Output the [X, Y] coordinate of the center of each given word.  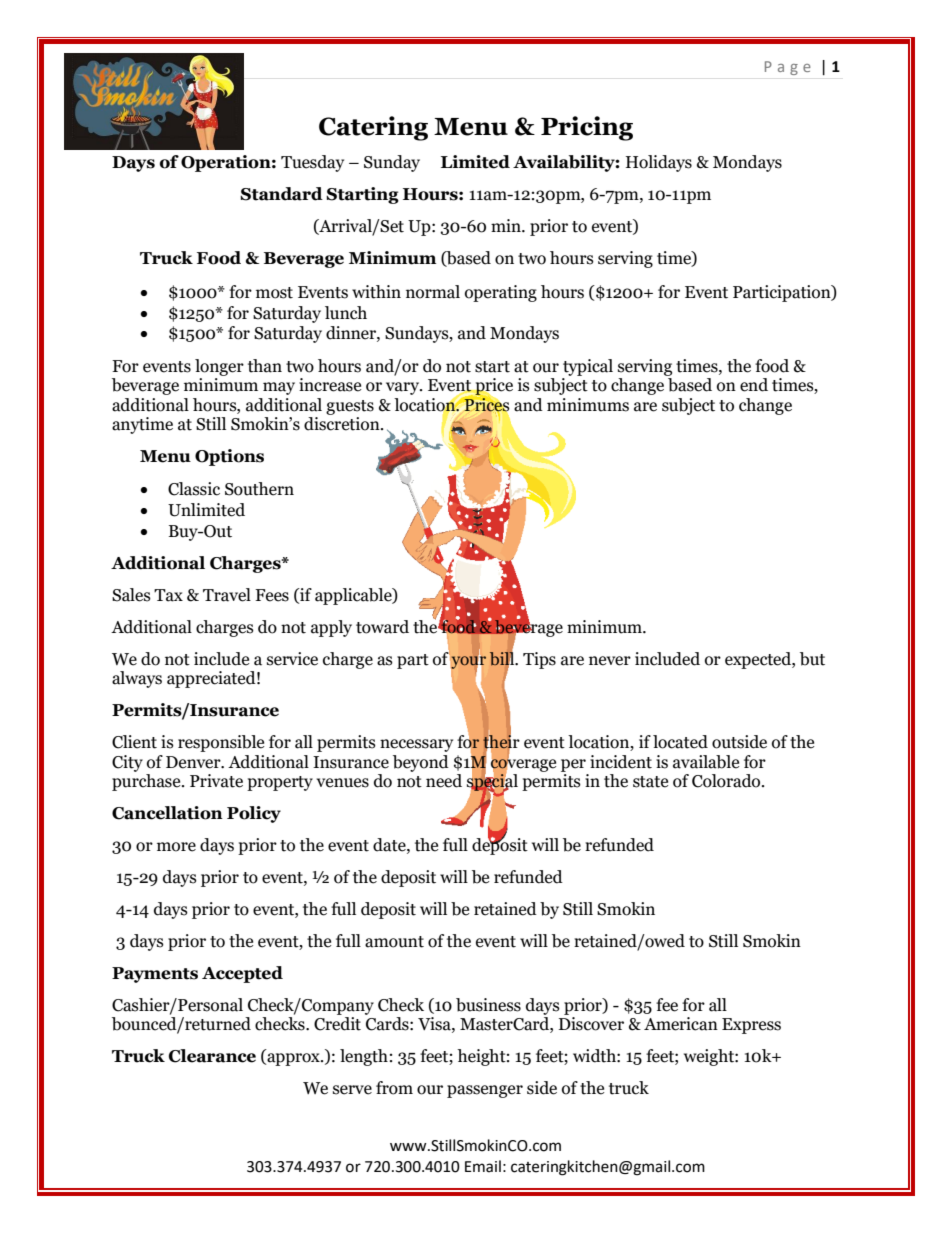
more [176, 847]
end [754, 385]
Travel [227, 595]
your [468, 662]
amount [394, 942]
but [812, 659]
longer [219, 367]
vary [404, 388]
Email [483, 1166]
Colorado [727, 781]
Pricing [587, 128]
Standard [281, 194]
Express [751, 1026]
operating [501, 293]
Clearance [212, 1056]
